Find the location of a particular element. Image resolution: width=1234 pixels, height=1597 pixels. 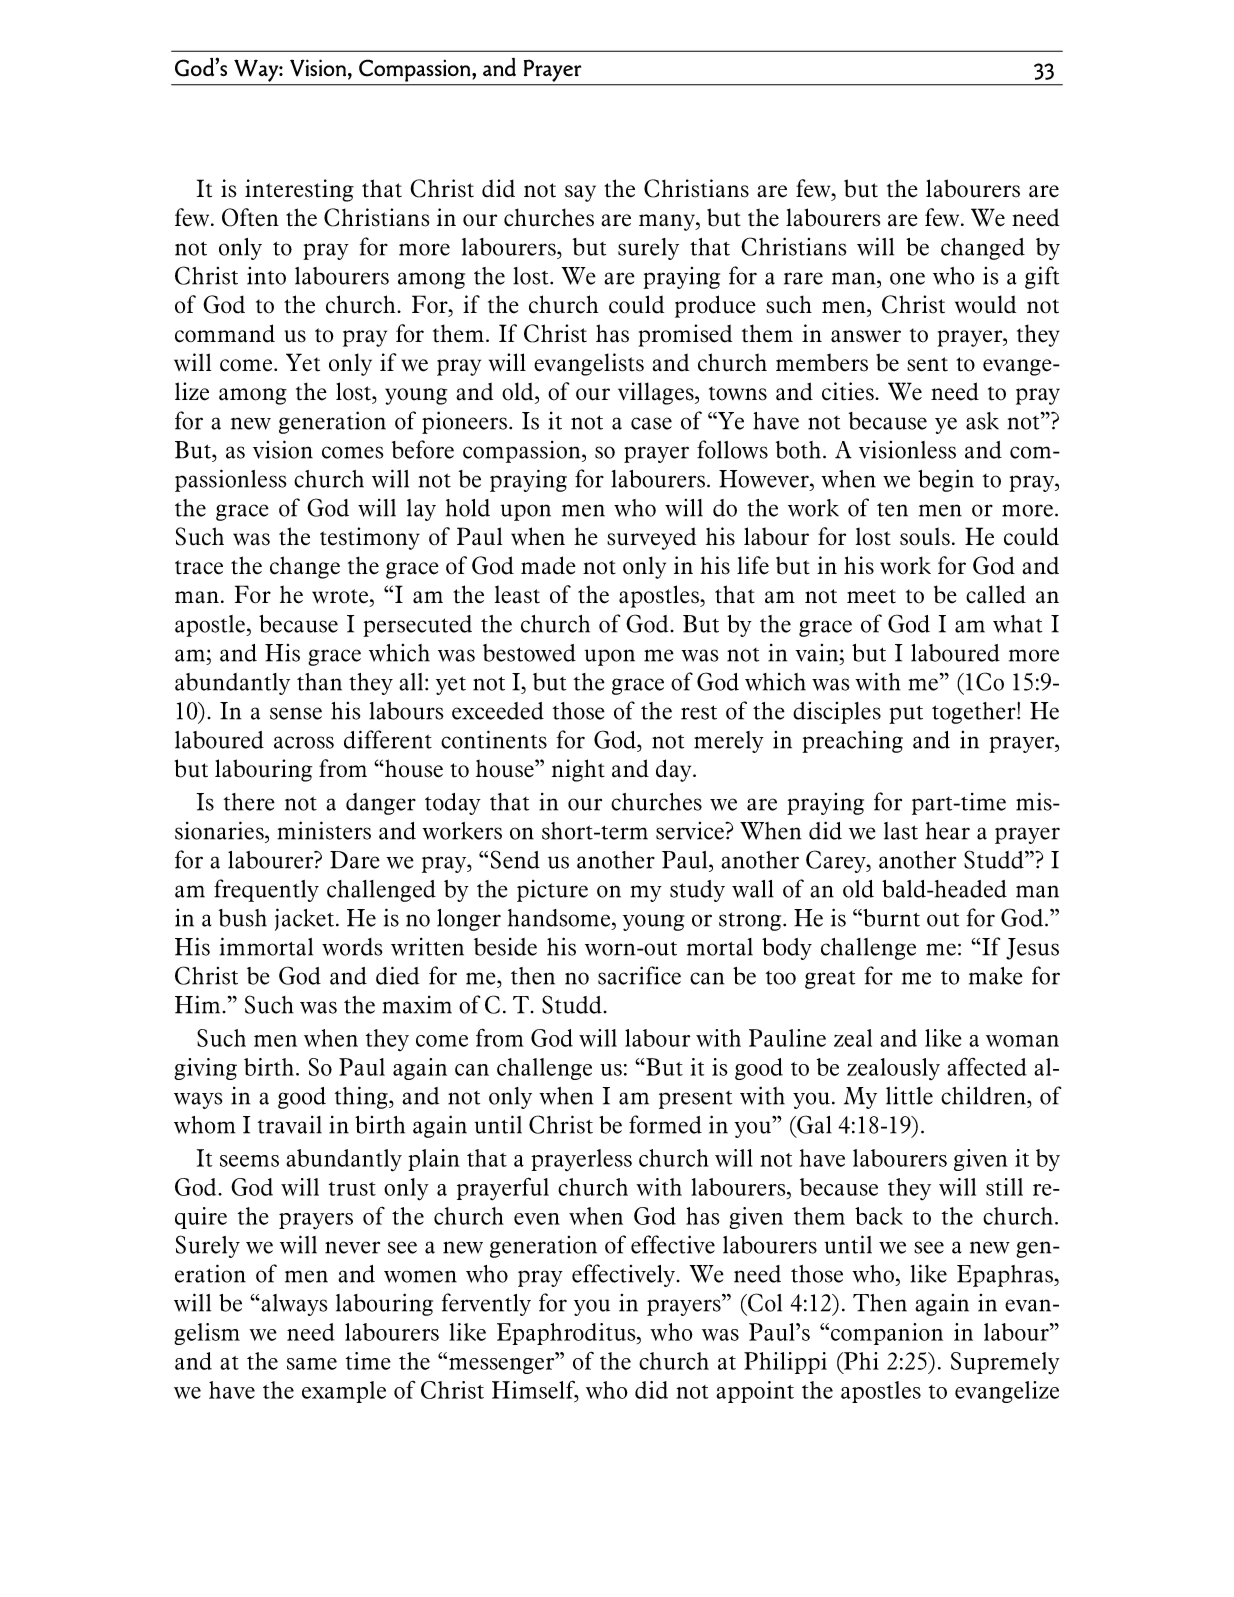

Often is located at coordinates (250, 217).
